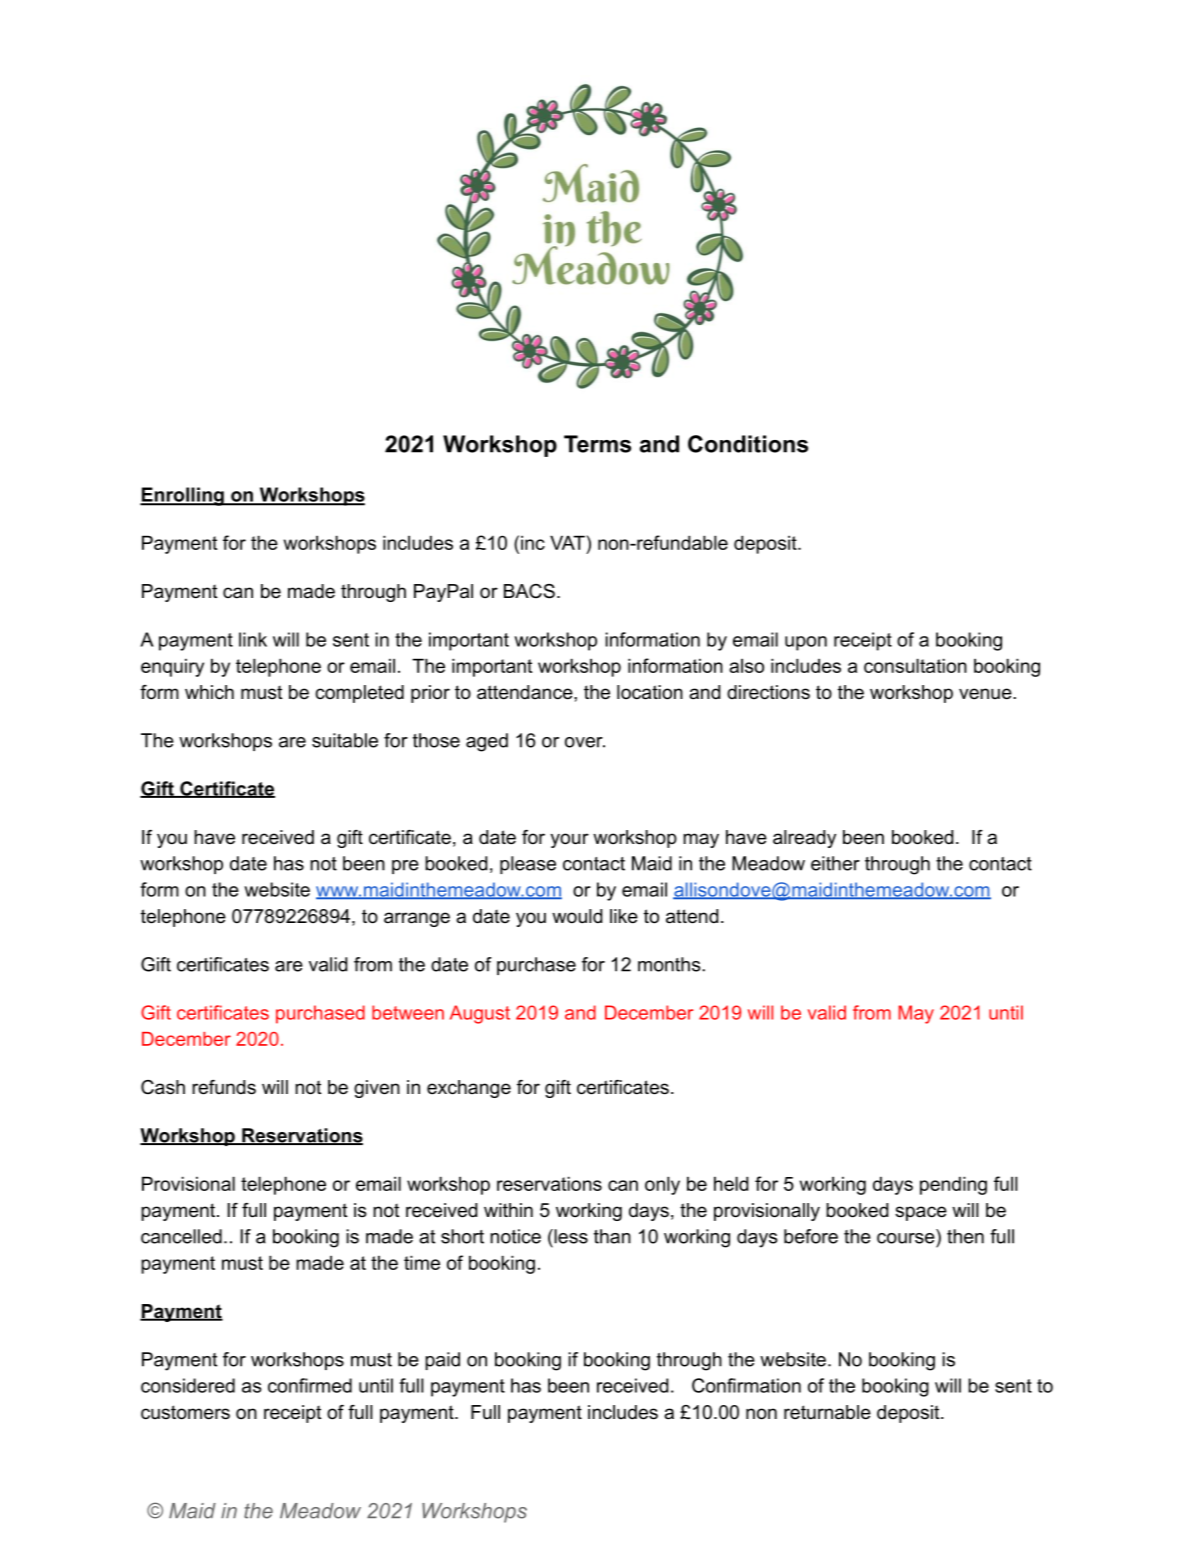  What do you see at coordinates (310, 1385) in the image?
I see `confirmed` at bounding box center [310, 1385].
